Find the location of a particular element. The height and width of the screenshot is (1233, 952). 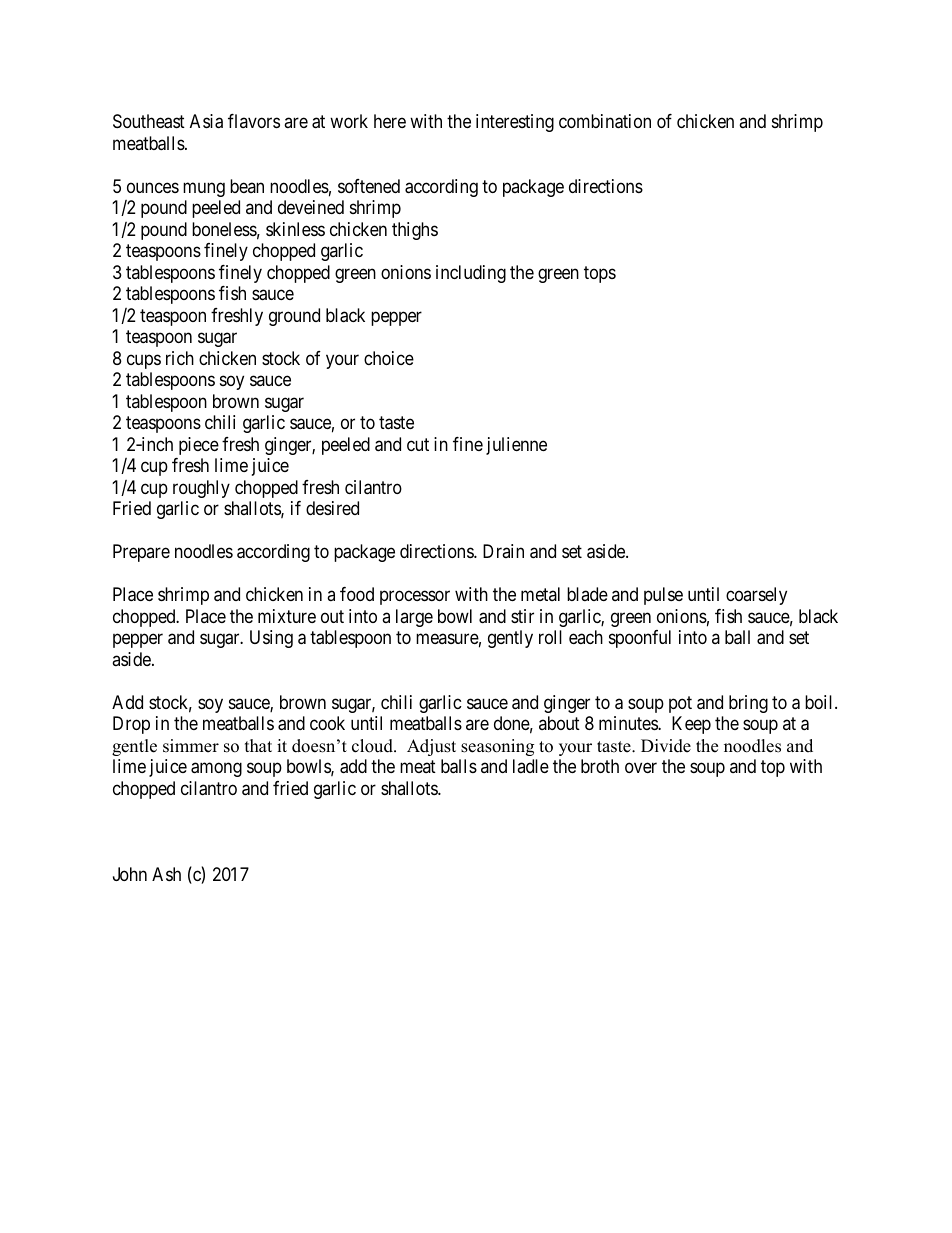

Ash is located at coordinates (166, 874).
